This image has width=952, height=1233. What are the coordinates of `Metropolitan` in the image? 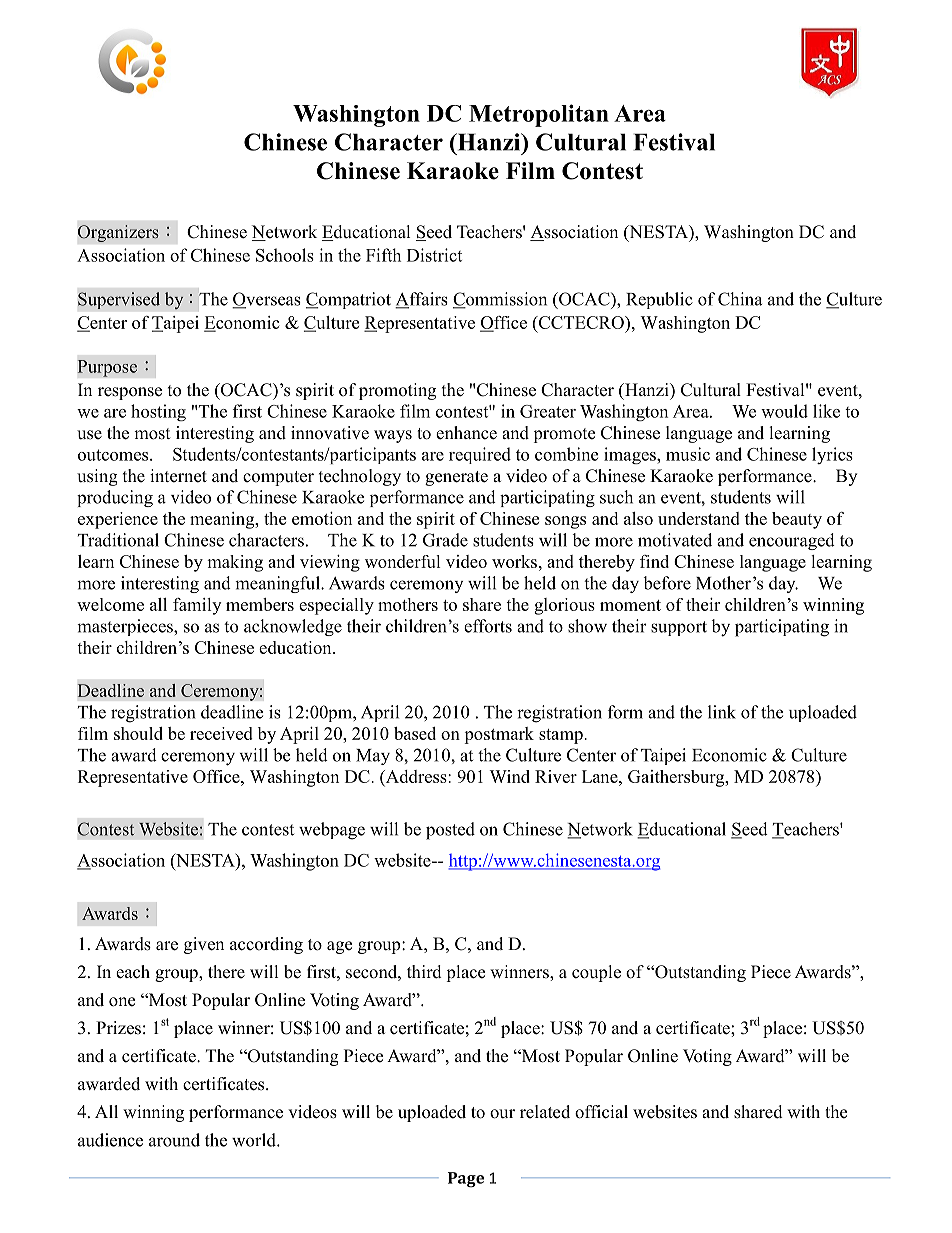 It's located at (539, 115).
